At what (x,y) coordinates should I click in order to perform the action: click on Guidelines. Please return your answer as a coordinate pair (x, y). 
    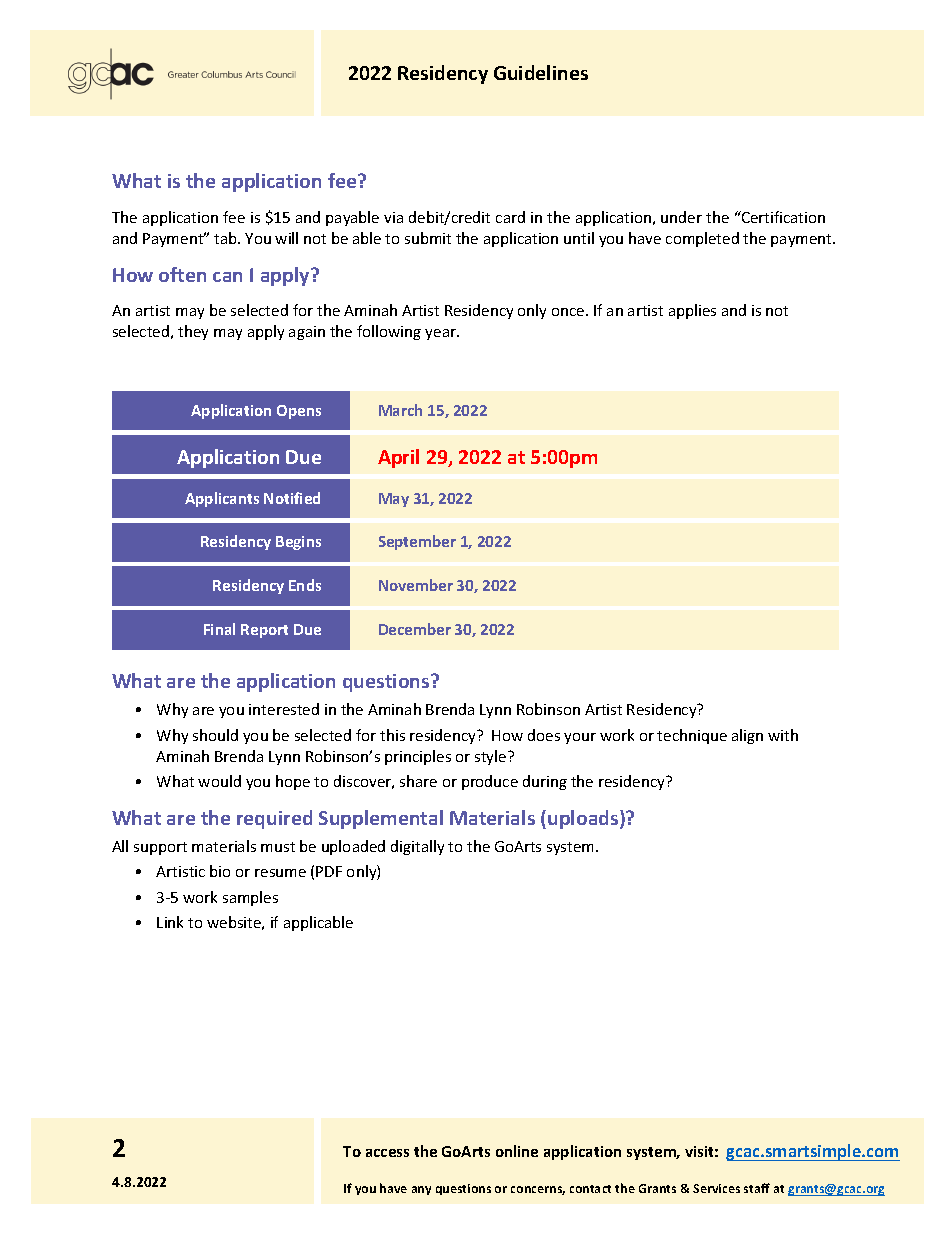
    Looking at the image, I should click on (541, 72).
